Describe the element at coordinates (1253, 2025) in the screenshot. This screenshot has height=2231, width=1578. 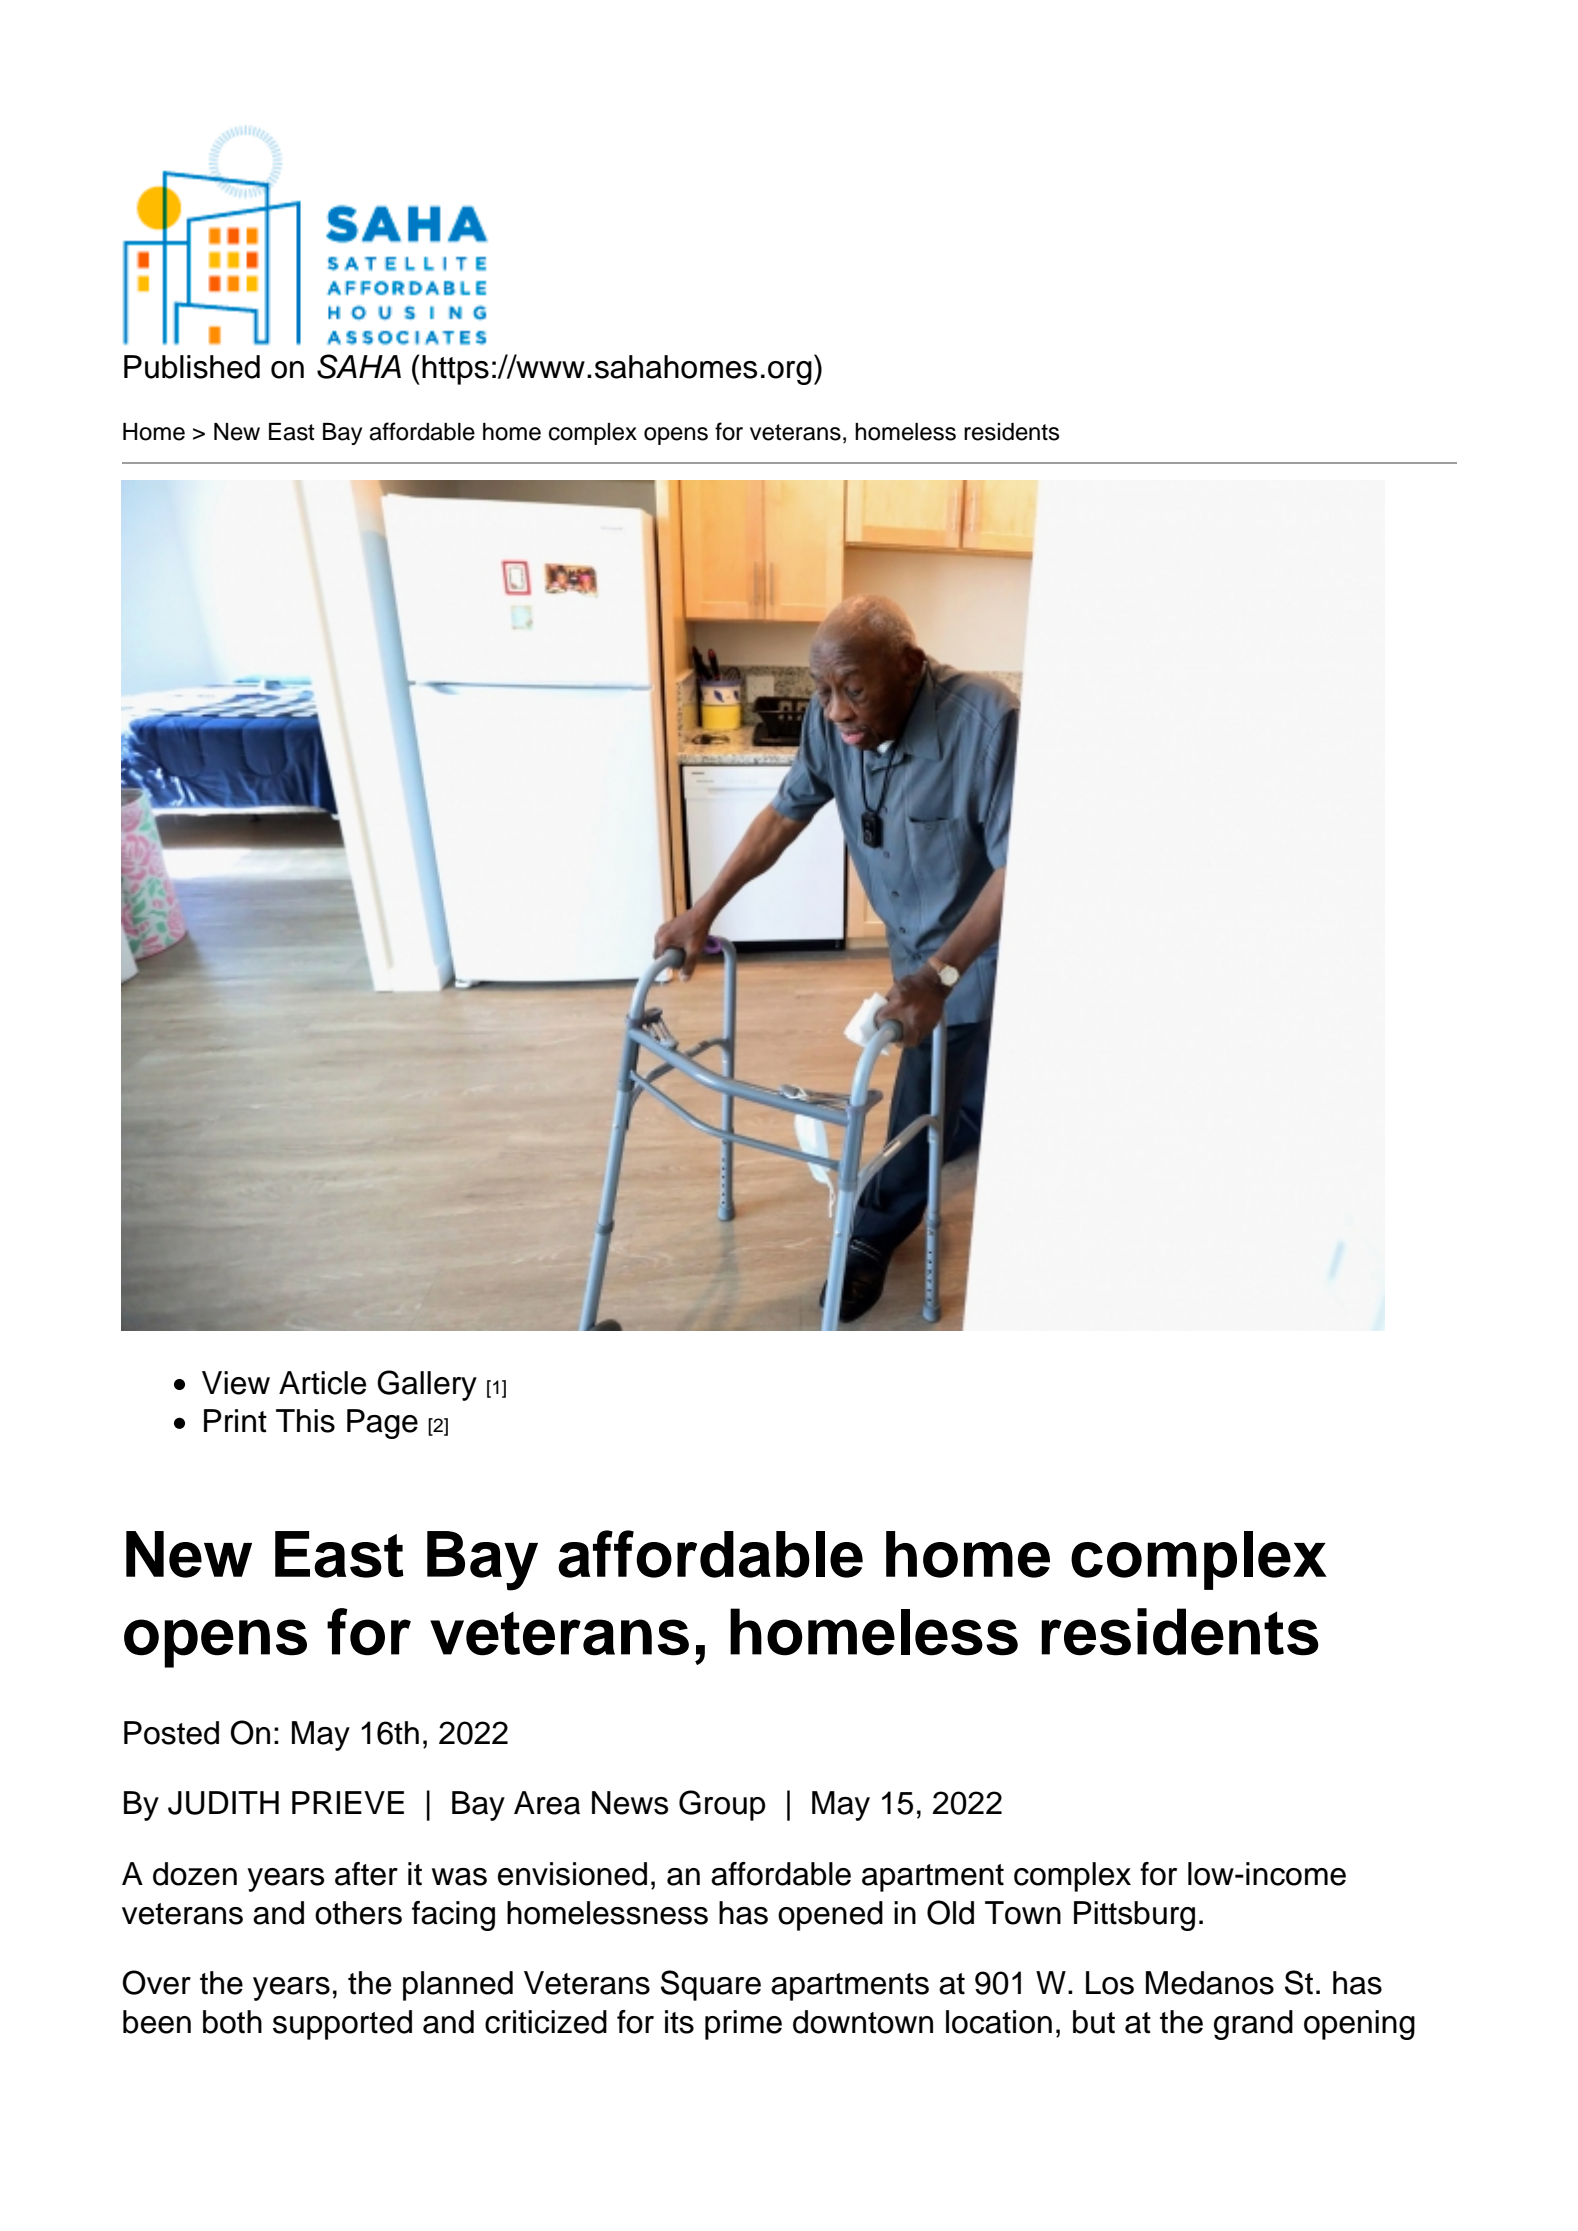
I see `grand` at that location.
